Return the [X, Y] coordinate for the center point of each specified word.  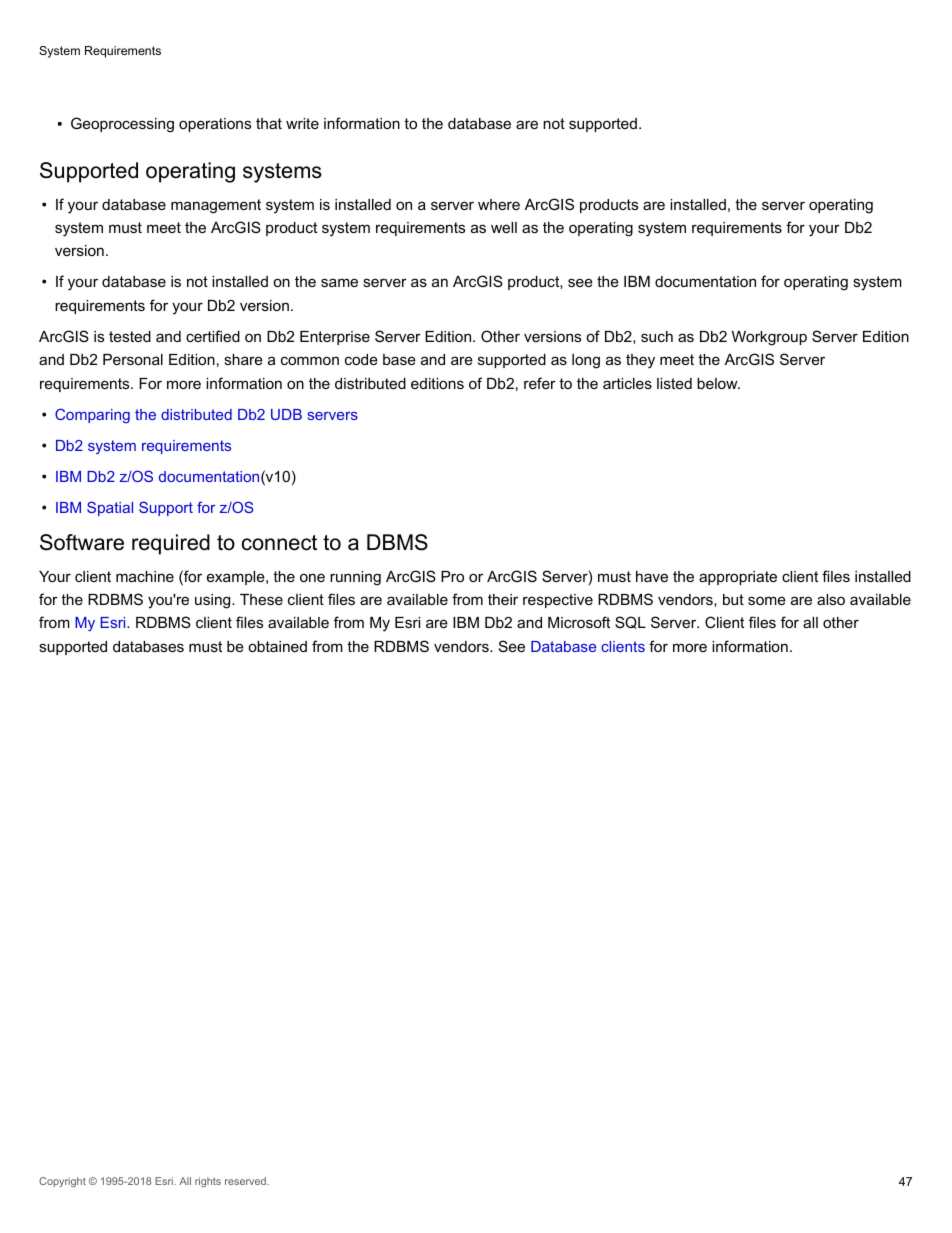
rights [208, 1182]
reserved [245, 1181]
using [214, 601]
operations [215, 125]
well [504, 227]
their [503, 599]
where [499, 204]
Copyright [62, 1182]
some [767, 600]
